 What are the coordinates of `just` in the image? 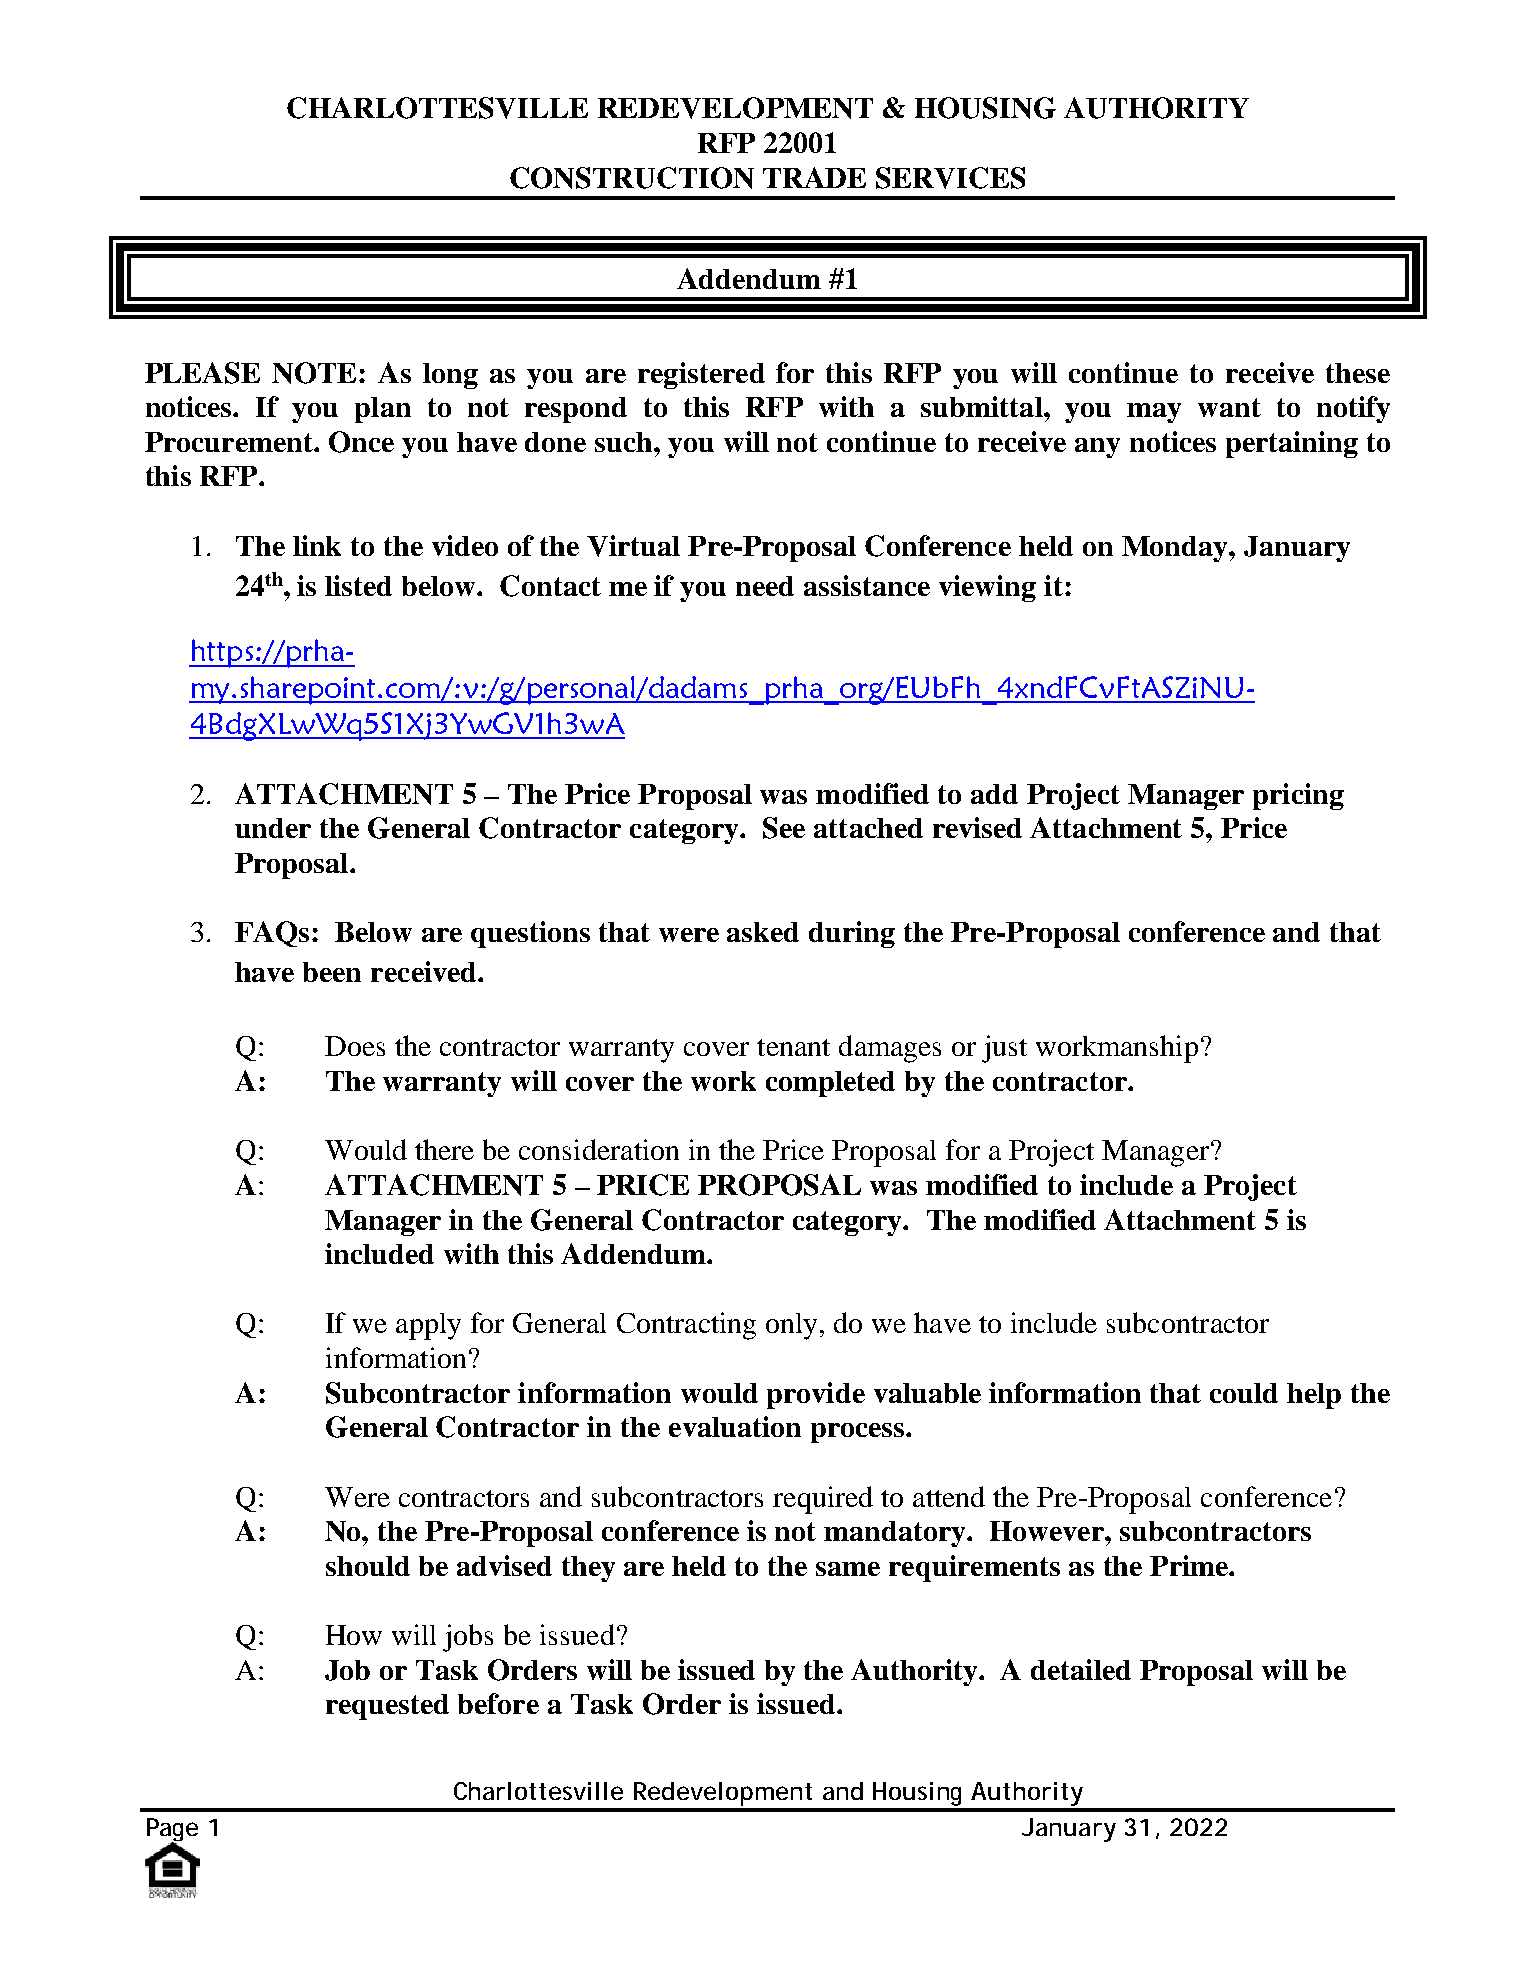 It's located at (1004, 1049).
